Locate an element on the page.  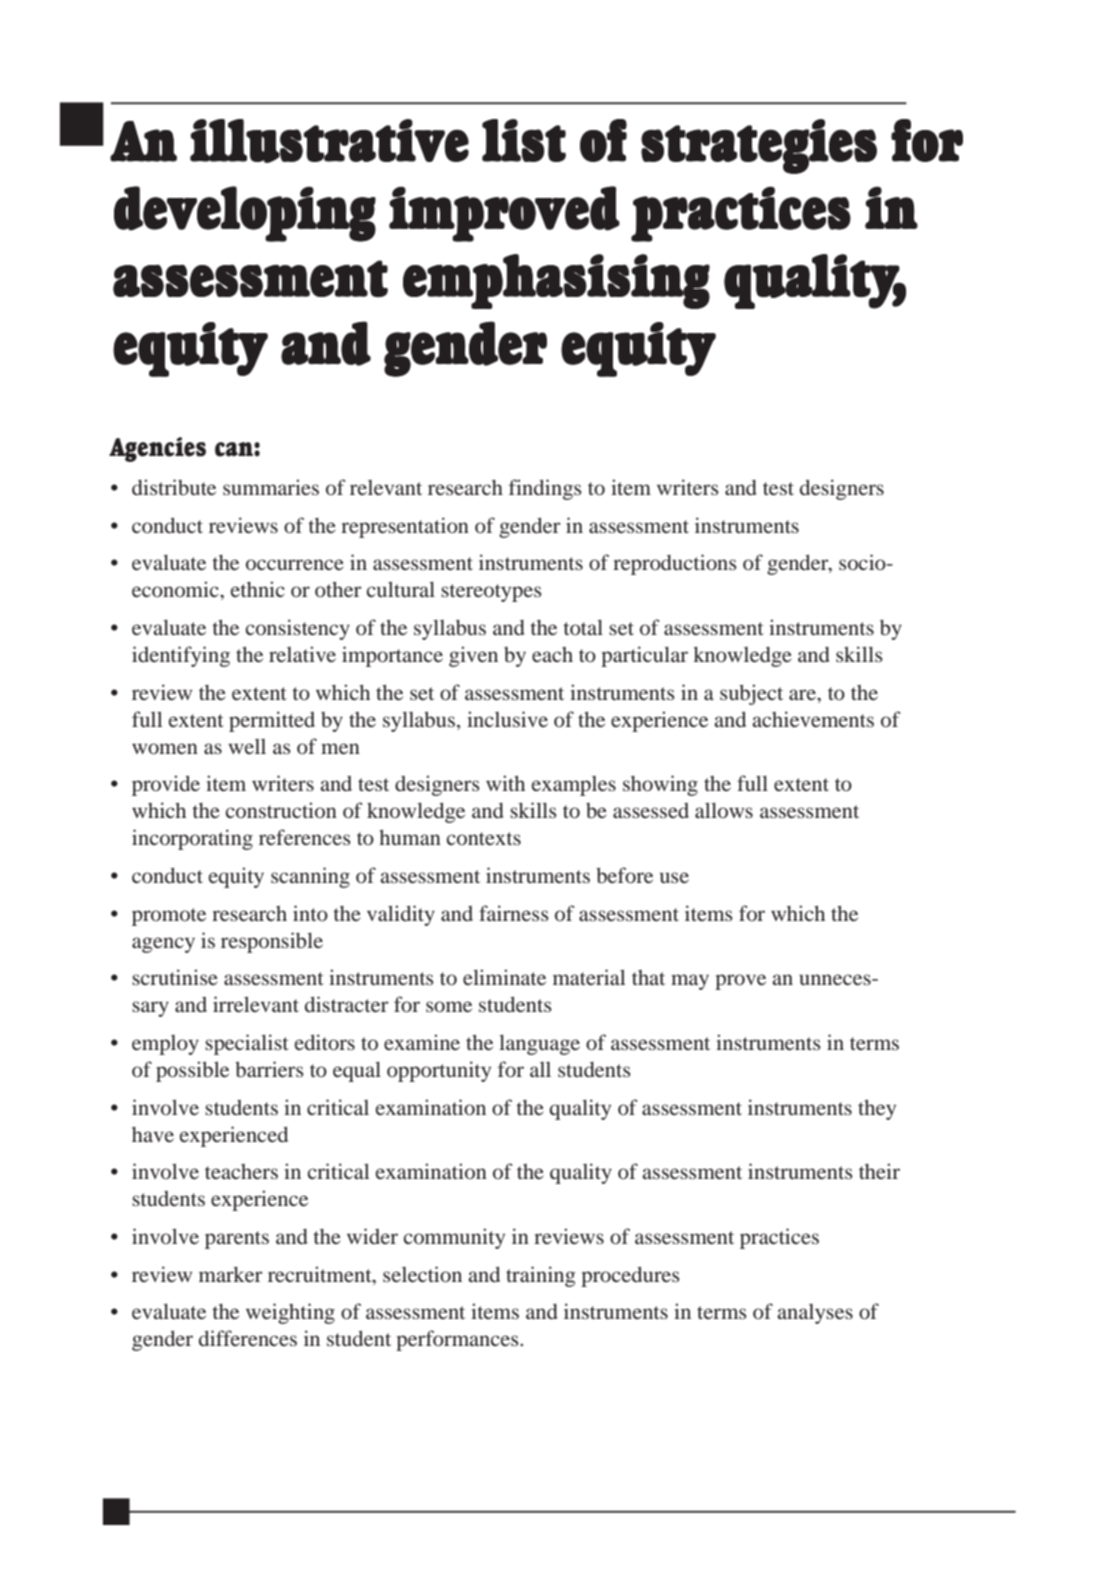
scanning is located at coordinates (310, 877).
